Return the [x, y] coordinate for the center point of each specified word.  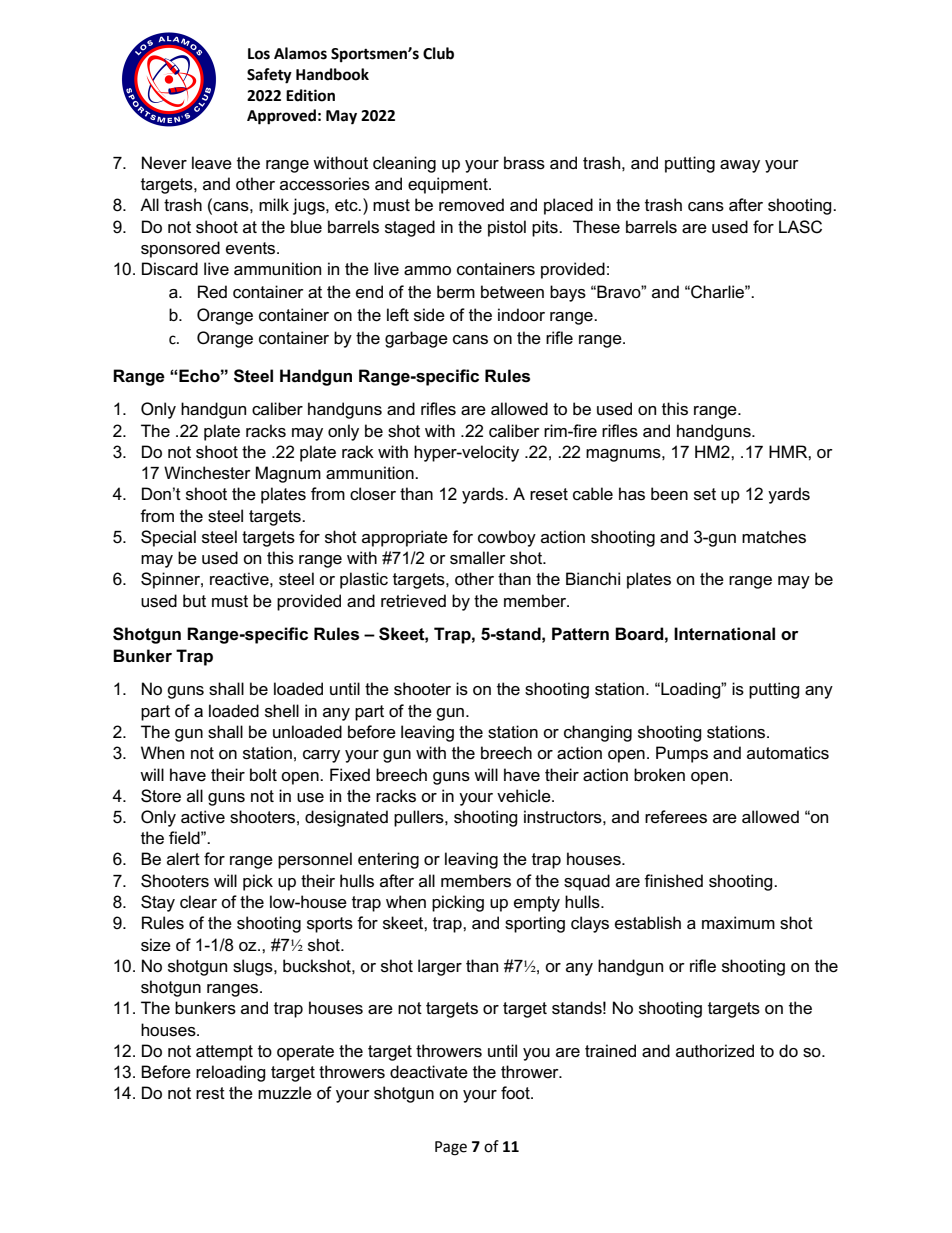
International [724, 634]
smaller [478, 558]
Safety [269, 76]
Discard [170, 269]
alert [183, 859]
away [740, 166]
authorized [715, 1051]
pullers [420, 818]
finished [673, 881]
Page [451, 1148]
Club [438, 53]
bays [568, 293]
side [429, 315]
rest [210, 1093]
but [194, 600]
